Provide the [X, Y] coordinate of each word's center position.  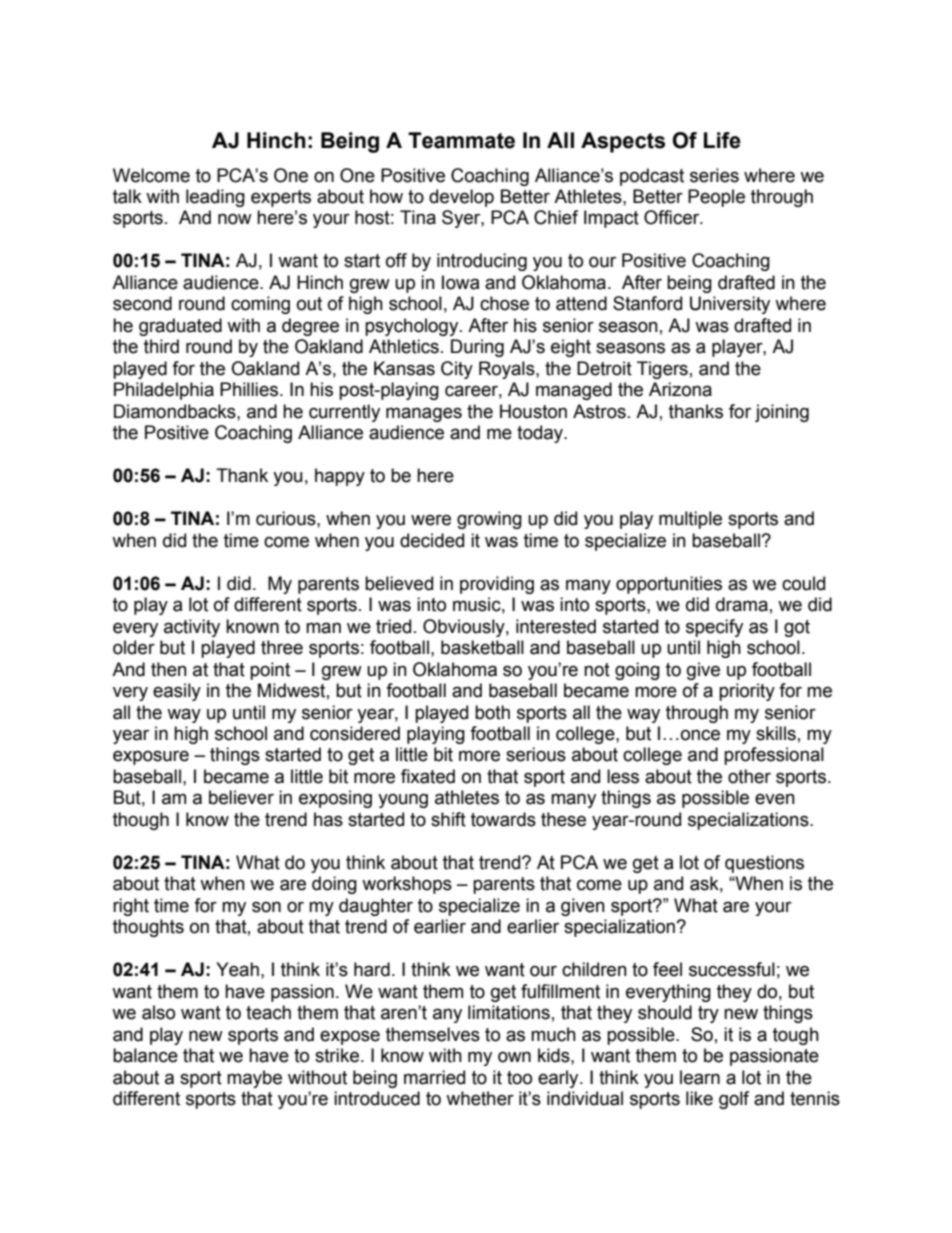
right [131, 907]
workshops [407, 885]
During [477, 348]
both [492, 712]
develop [461, 198]
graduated [180, 327]
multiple [690, 520]
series [714, 175]
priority [747, 692]
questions [764, 864]
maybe [254, 1079]
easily [177, 692]
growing [489, 520]
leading [215, 198]
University [730, 305]
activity [192, 628]
